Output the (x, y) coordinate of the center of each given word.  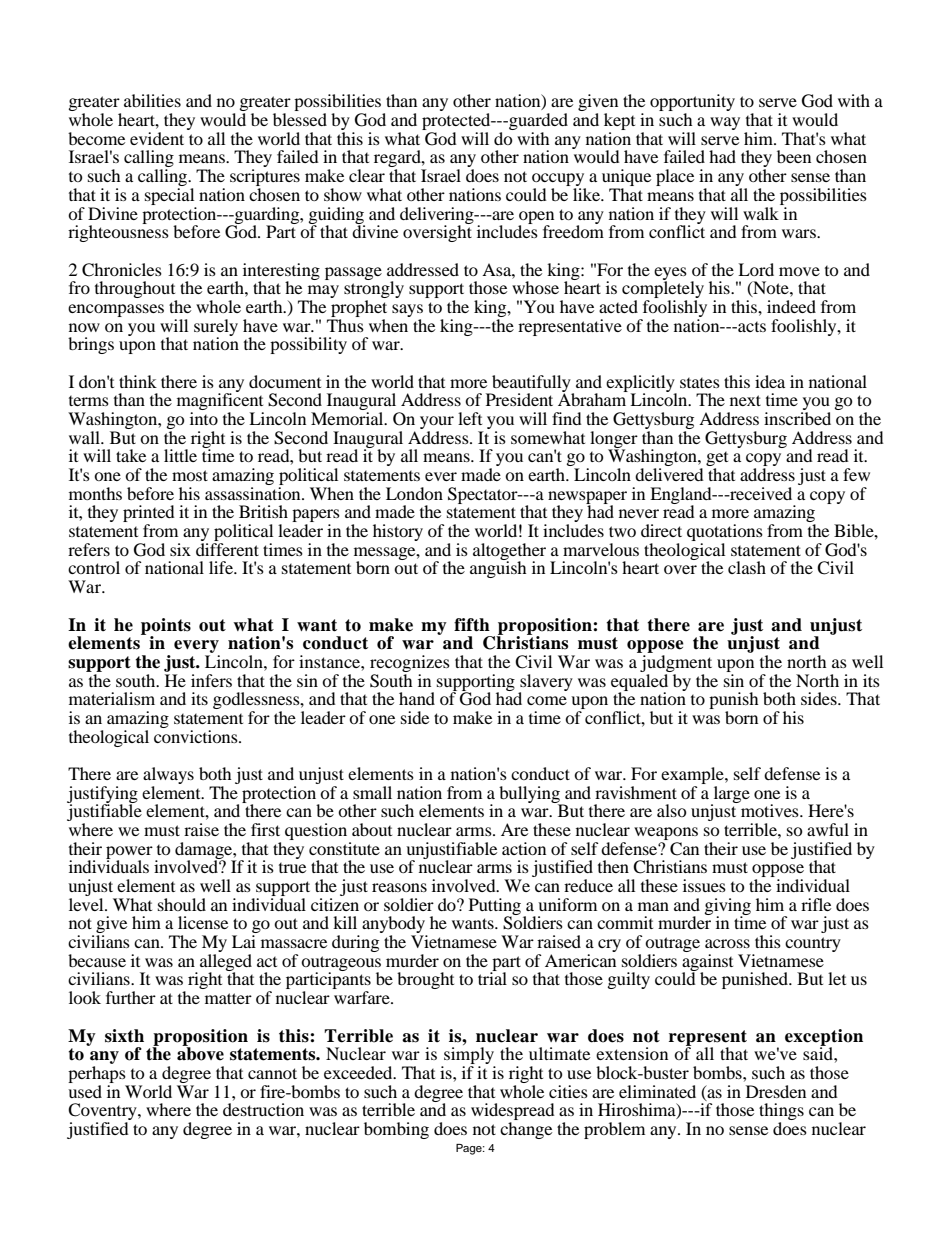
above (200, 1053)
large (730, 795)
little (180, 455)
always (168, 775)
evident (157, 138)
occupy (559, 181)
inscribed (797, 418)
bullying (530, 795)
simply (468, 1057)
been (794, 156)
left (470, 418)
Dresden (776, 1091)
